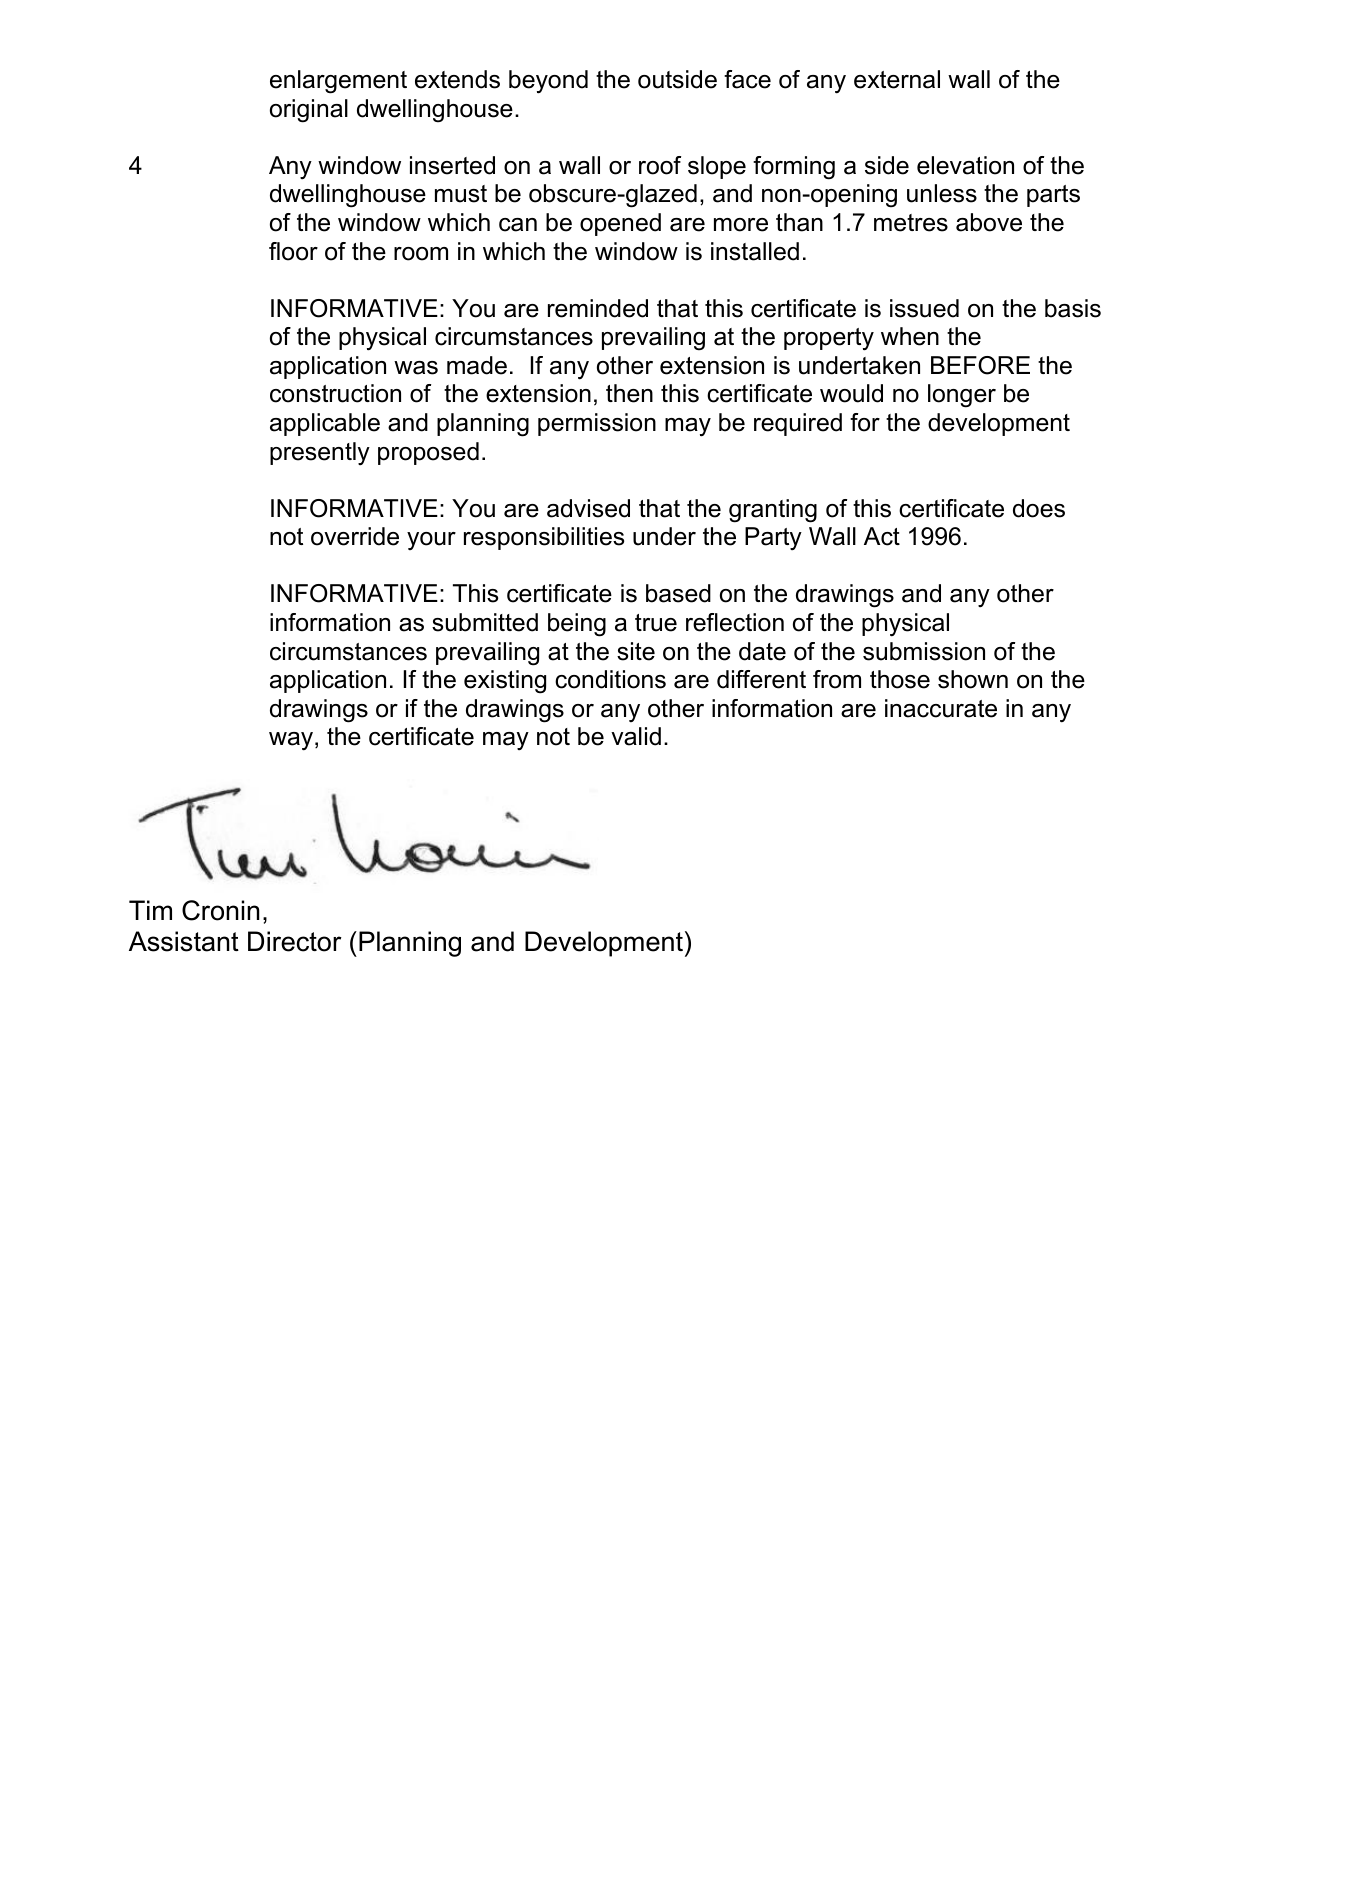  What do you see at coordinates (221, 910) in the screenshot?
I see `Cronin` at bounding box center [221, 910].
